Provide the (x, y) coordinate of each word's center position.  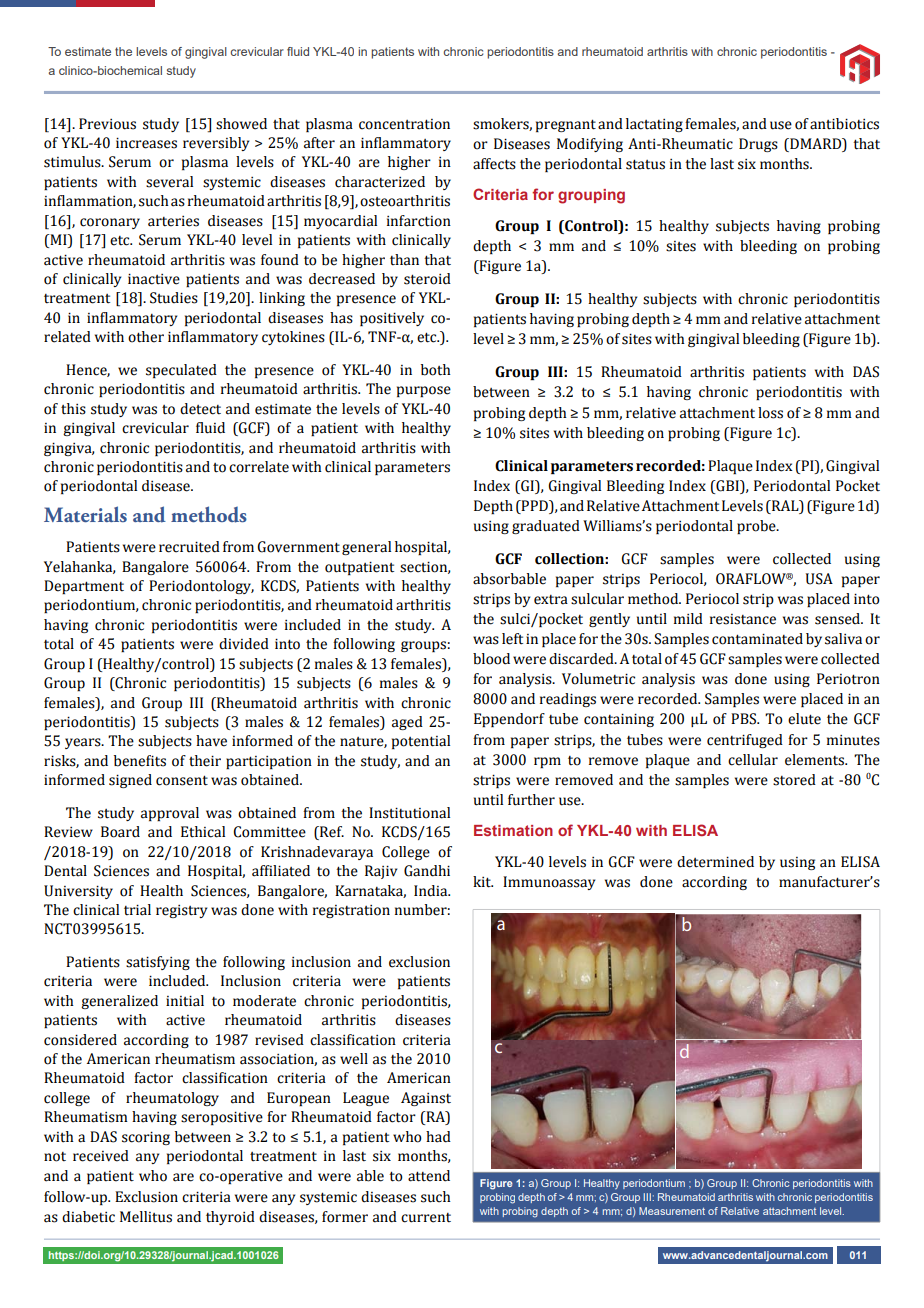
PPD (534, 505)
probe (757, 527)
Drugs (758, 145)
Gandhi (427, 871)
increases (146, 143)
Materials (85, 514)
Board (120, 832)
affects (494, 164)
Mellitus (146, 1217)
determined (715, 862)
